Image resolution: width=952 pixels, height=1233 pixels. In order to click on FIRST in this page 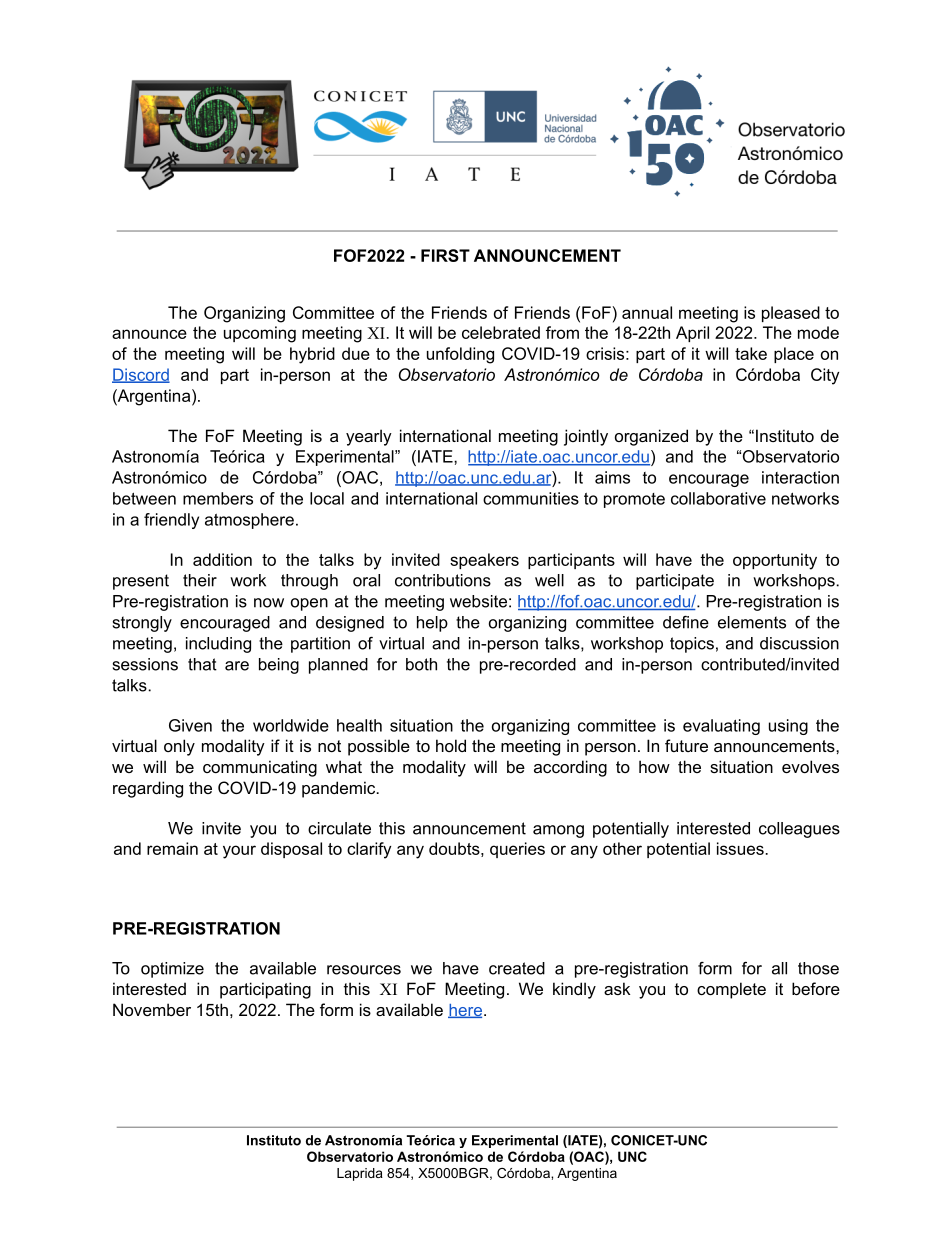, I will do `click(445, 255)`.
